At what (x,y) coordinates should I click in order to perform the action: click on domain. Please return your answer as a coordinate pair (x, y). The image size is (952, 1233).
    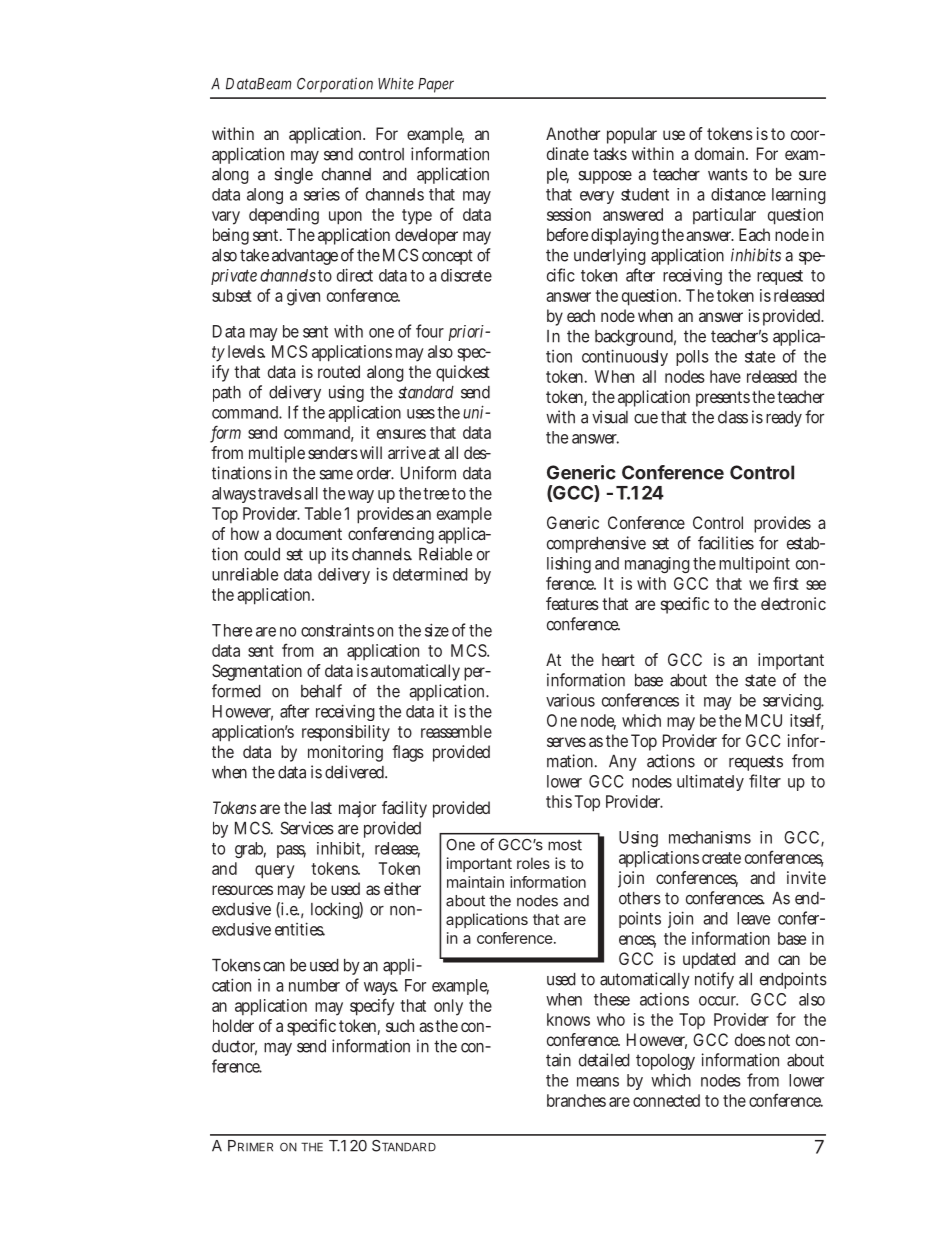
    Looking at the image, I should click on (721, 153).
